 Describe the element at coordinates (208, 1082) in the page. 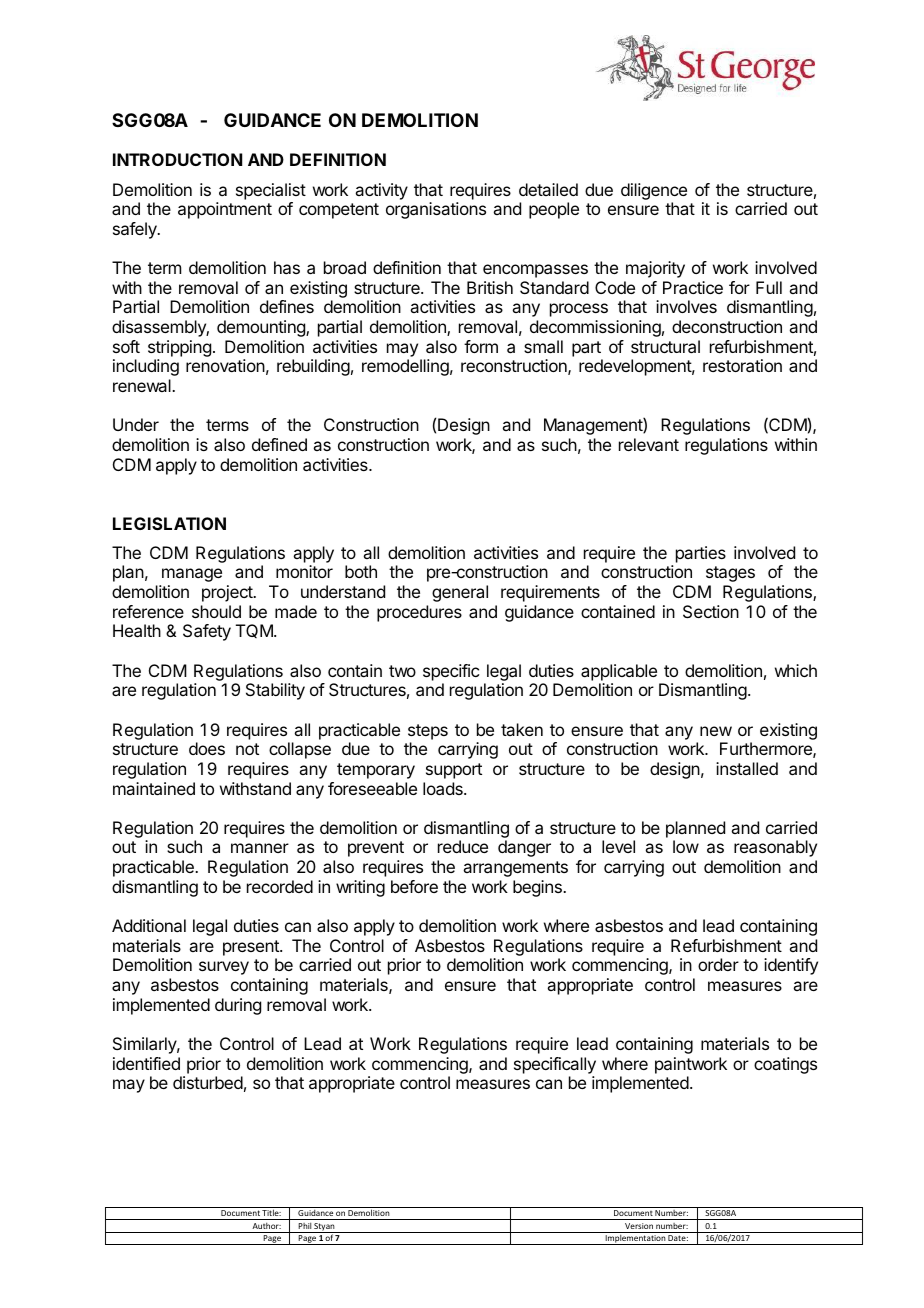

I see `disturbed` at that location.
